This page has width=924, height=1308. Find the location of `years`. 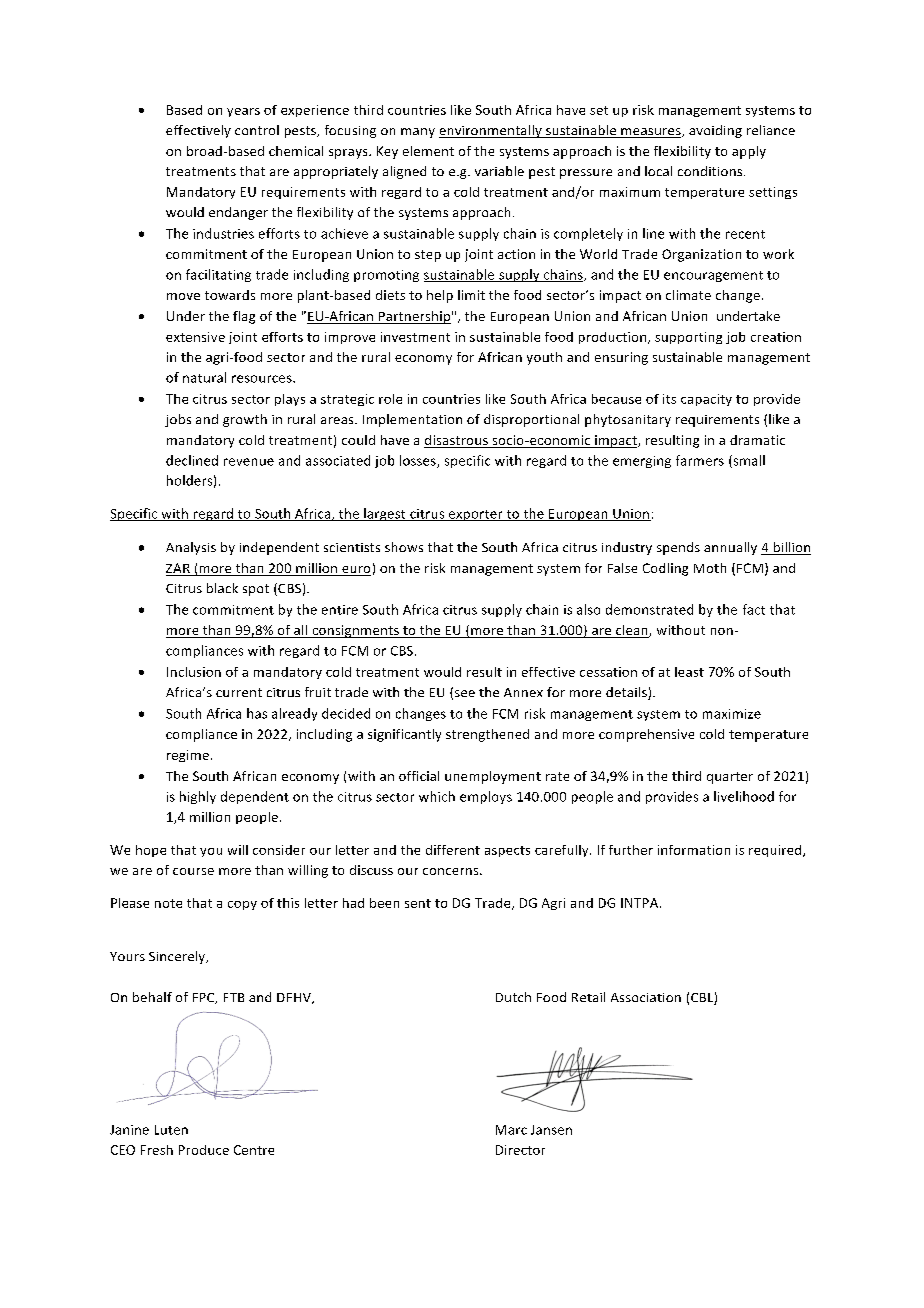

years is located at coordinates (243, 112).
